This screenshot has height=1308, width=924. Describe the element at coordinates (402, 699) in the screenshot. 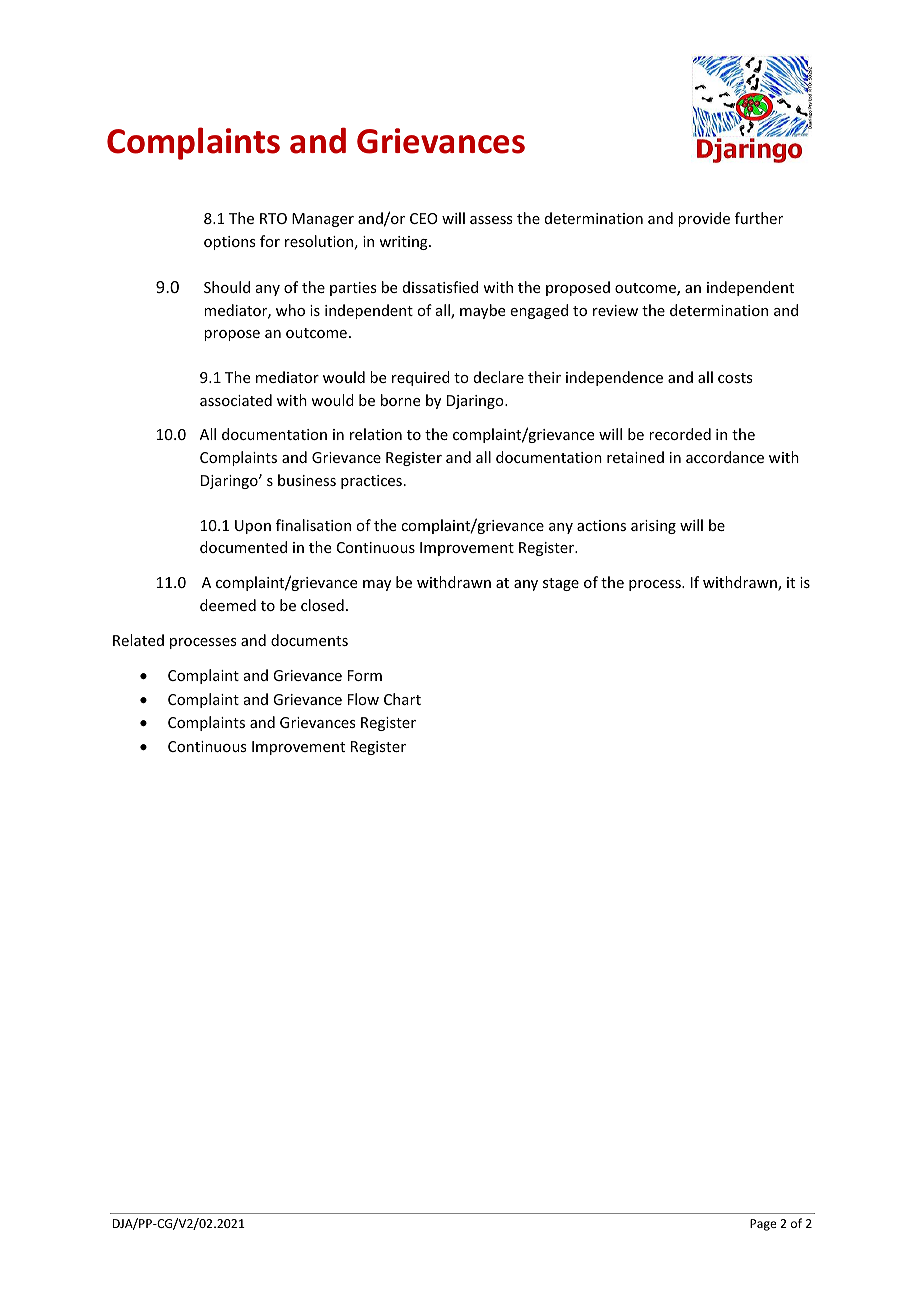

I see `Chart` at that location.
